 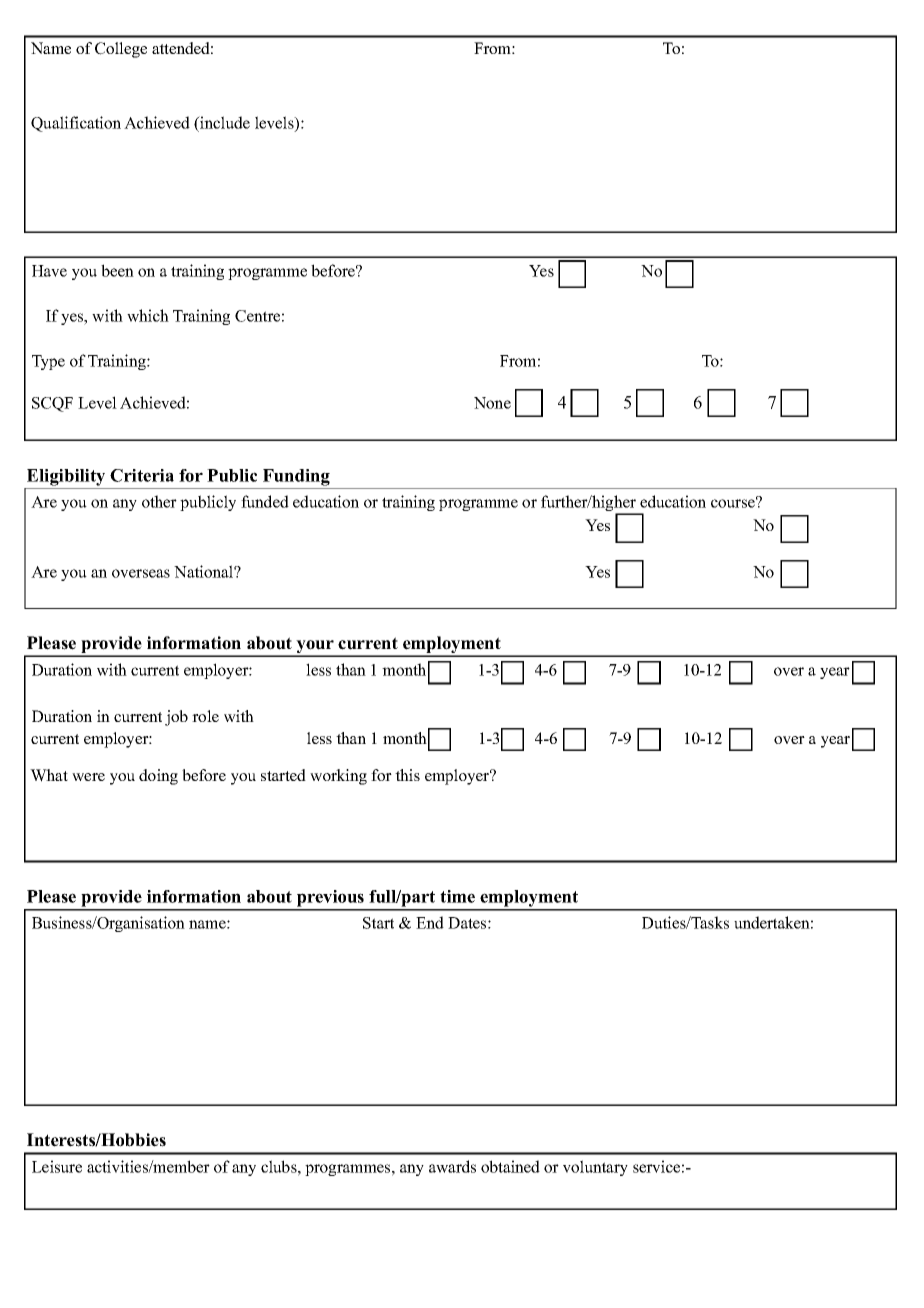 I want to click on Leisure, so click(x=57, y=1166).
